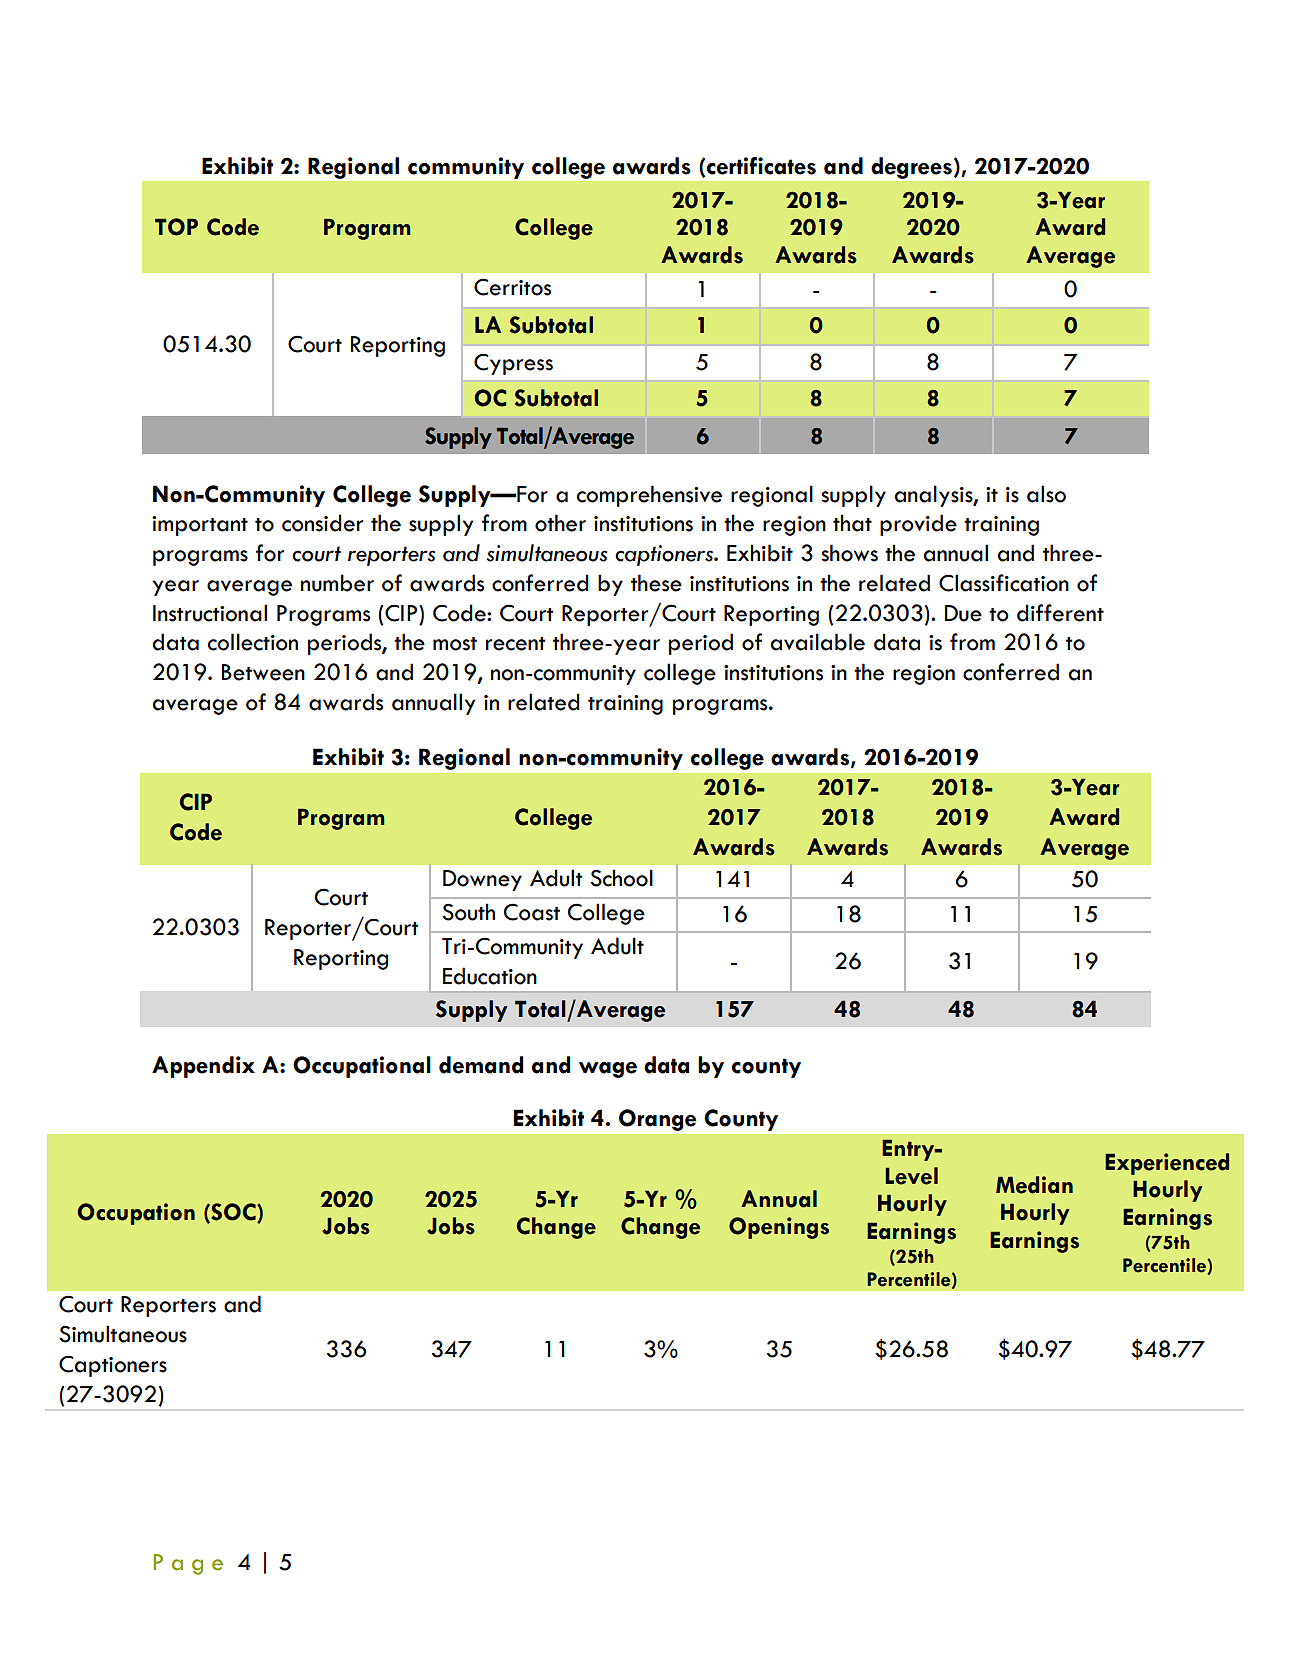  What do you see at coordinates (188, 1564) in the screenshot?
I see `Page` at bounding box center [188, 1564].
